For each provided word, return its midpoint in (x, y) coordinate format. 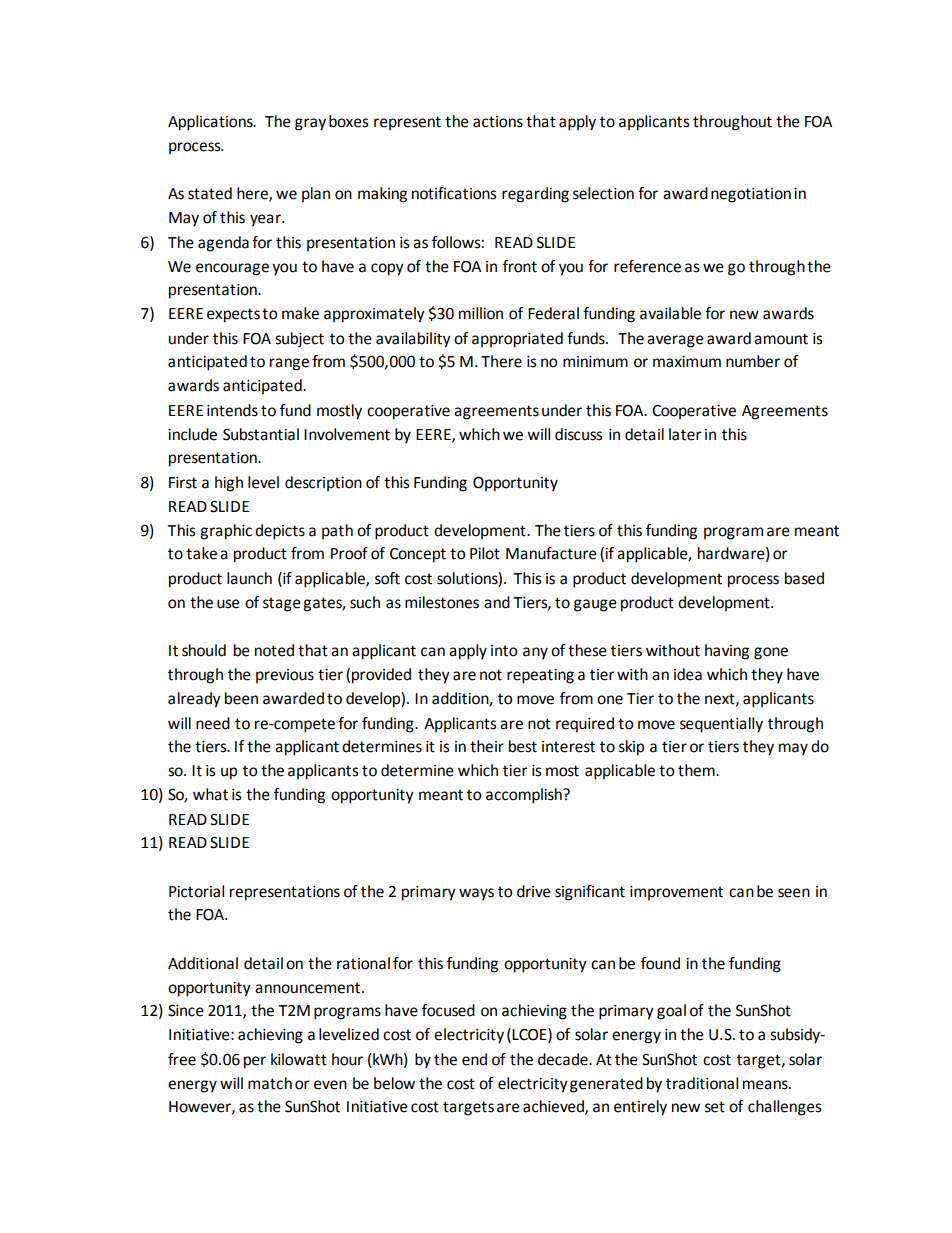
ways (476, 894)
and (497, 602)
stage (282, 604)
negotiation (751, 195)
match (270, 1083)
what (210, 794)
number (753, 361)
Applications (211, 123)
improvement (676, 893)
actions (498, 122)
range (289, 364)
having (727, 652)
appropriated (517, 340)
